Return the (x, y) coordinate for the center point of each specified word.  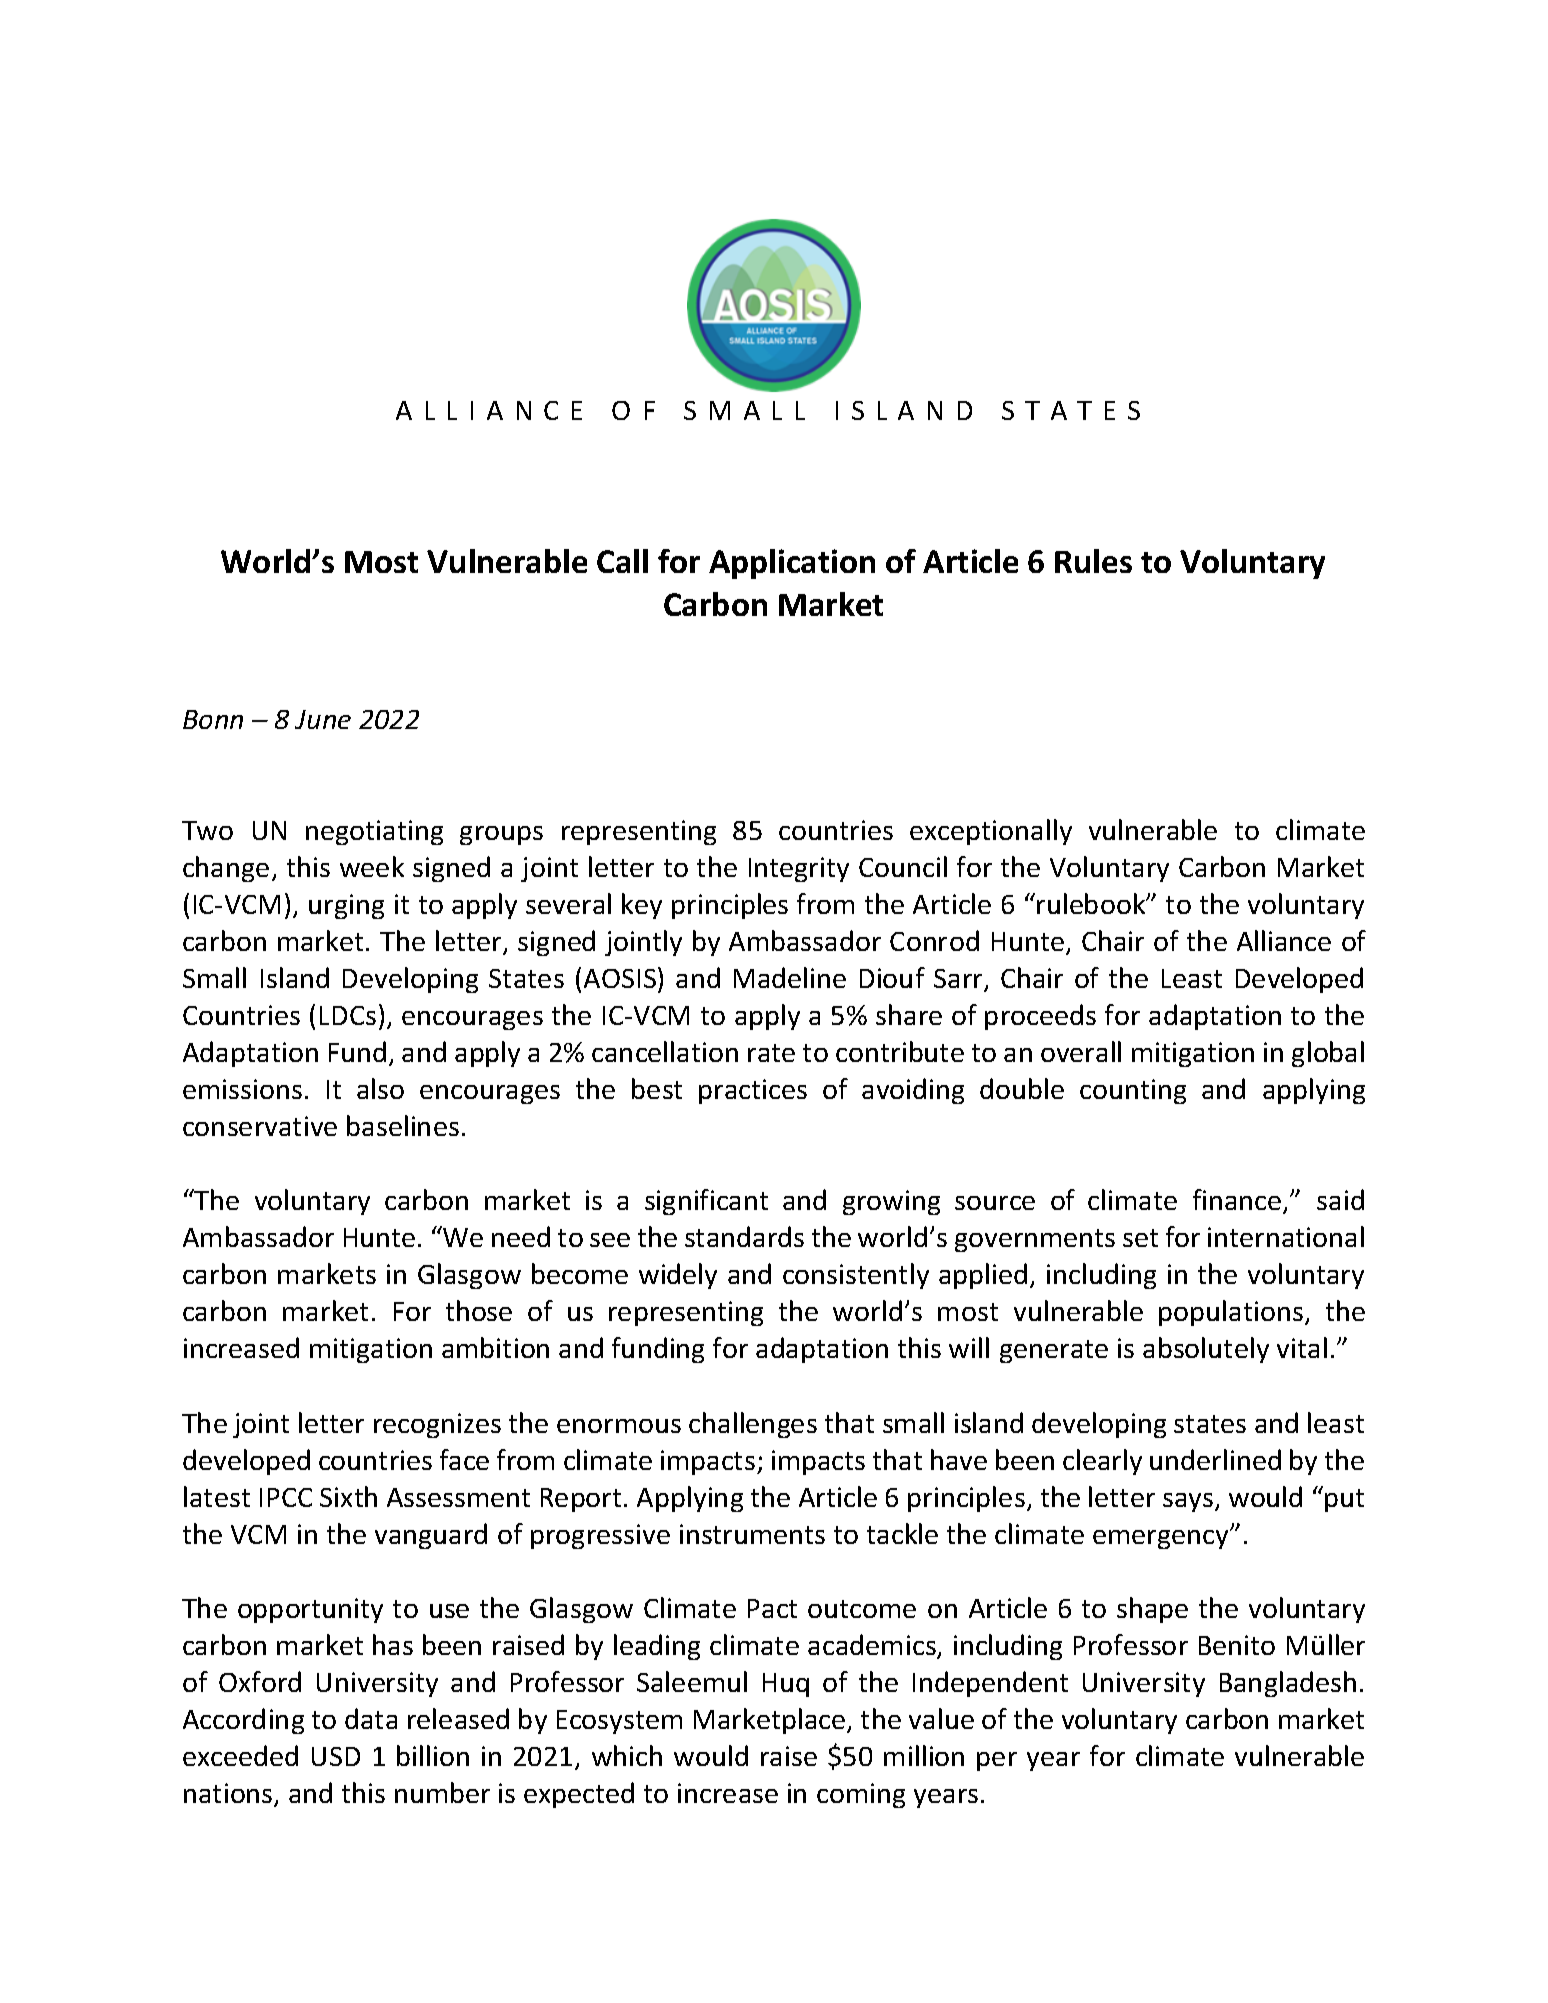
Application (792, 564)
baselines (403, 1125)
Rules (1093, 561)
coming (861, 1795)
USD (336, 1756)
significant (706, 1202)
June (323, 719)
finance (1238, 1201)
